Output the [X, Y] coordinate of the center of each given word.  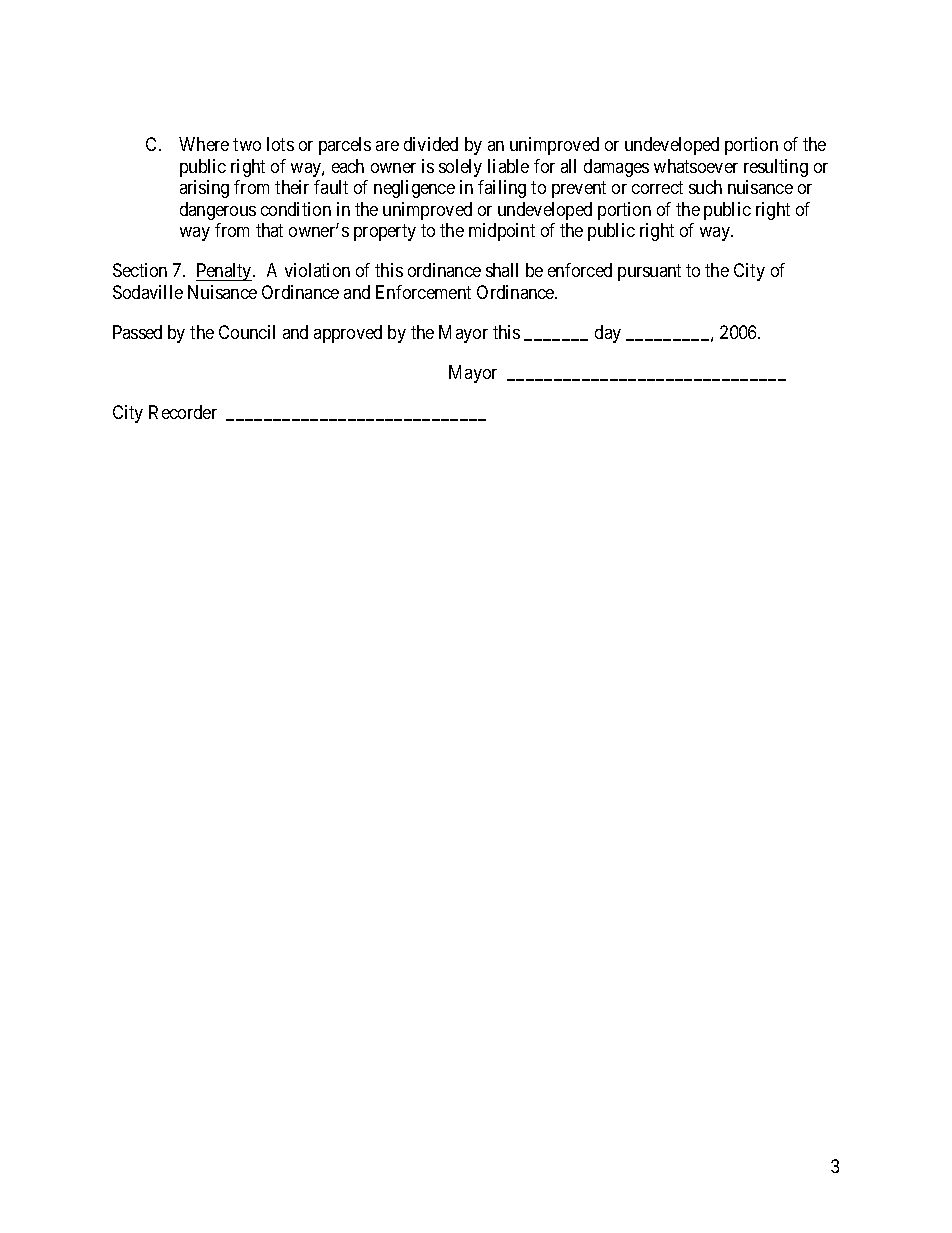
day [608, 334]
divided [431, 144]
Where [204, 144]
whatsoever [696, 166]
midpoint [502, 232]
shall [502, 270]
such [705, 187]
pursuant [649, 273]
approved [348, 334]
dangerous [218, 211]
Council [247, 332]
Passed [137, 332]
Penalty [225, 272]
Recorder [183, 412]
